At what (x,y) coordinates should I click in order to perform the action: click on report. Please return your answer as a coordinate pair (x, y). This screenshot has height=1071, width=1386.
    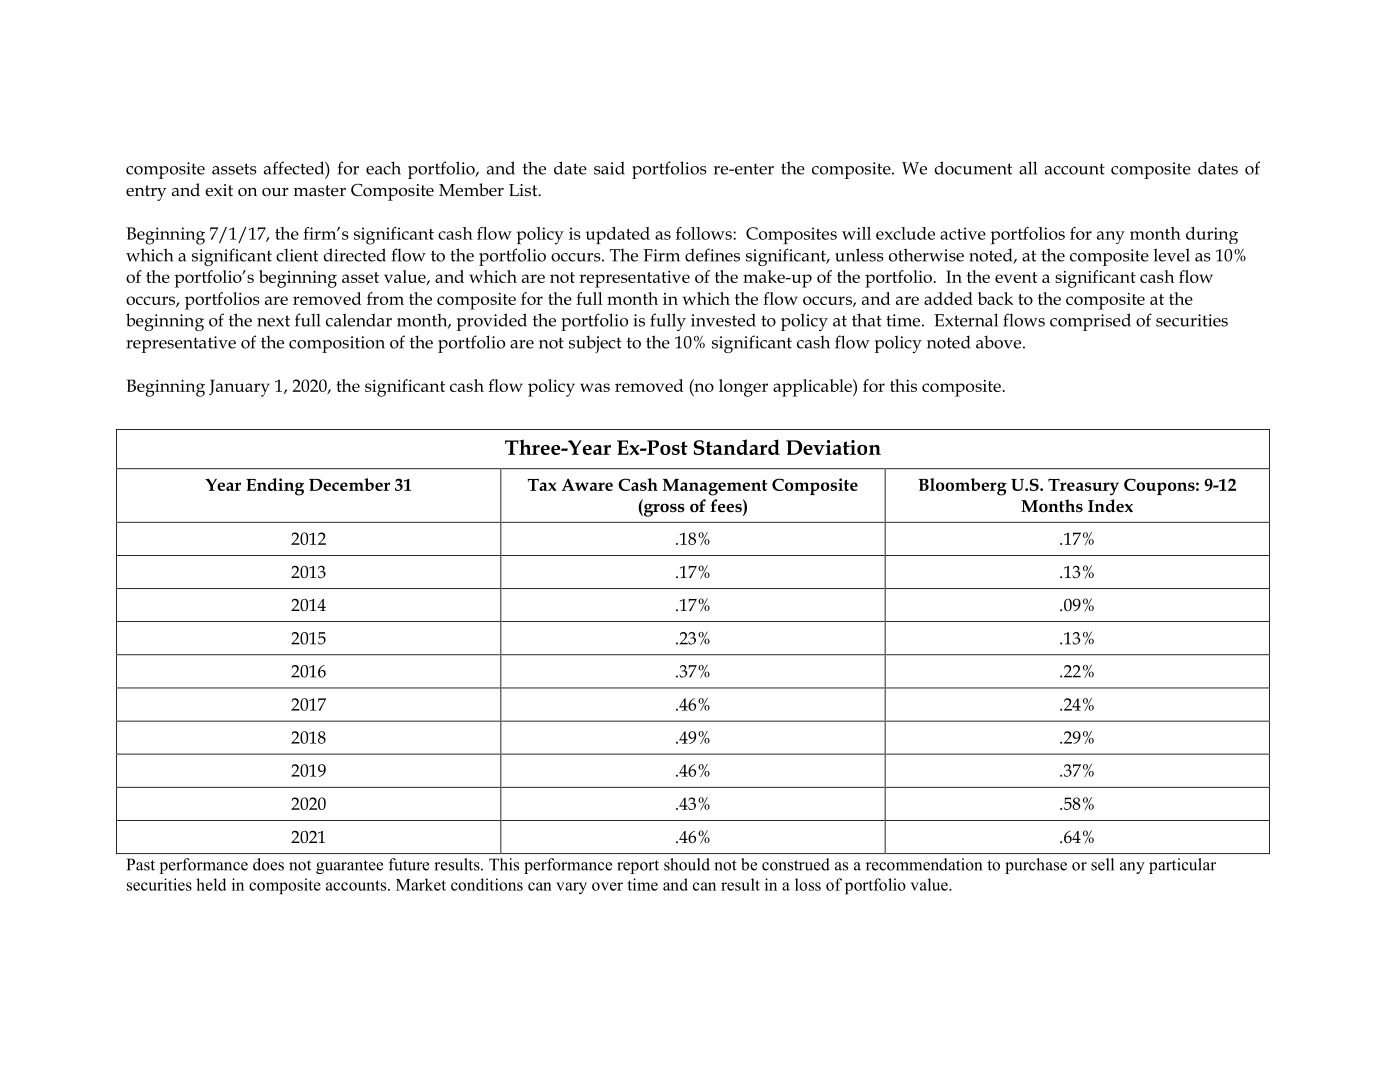
    Looking at the image, I should click on (638, 867).
